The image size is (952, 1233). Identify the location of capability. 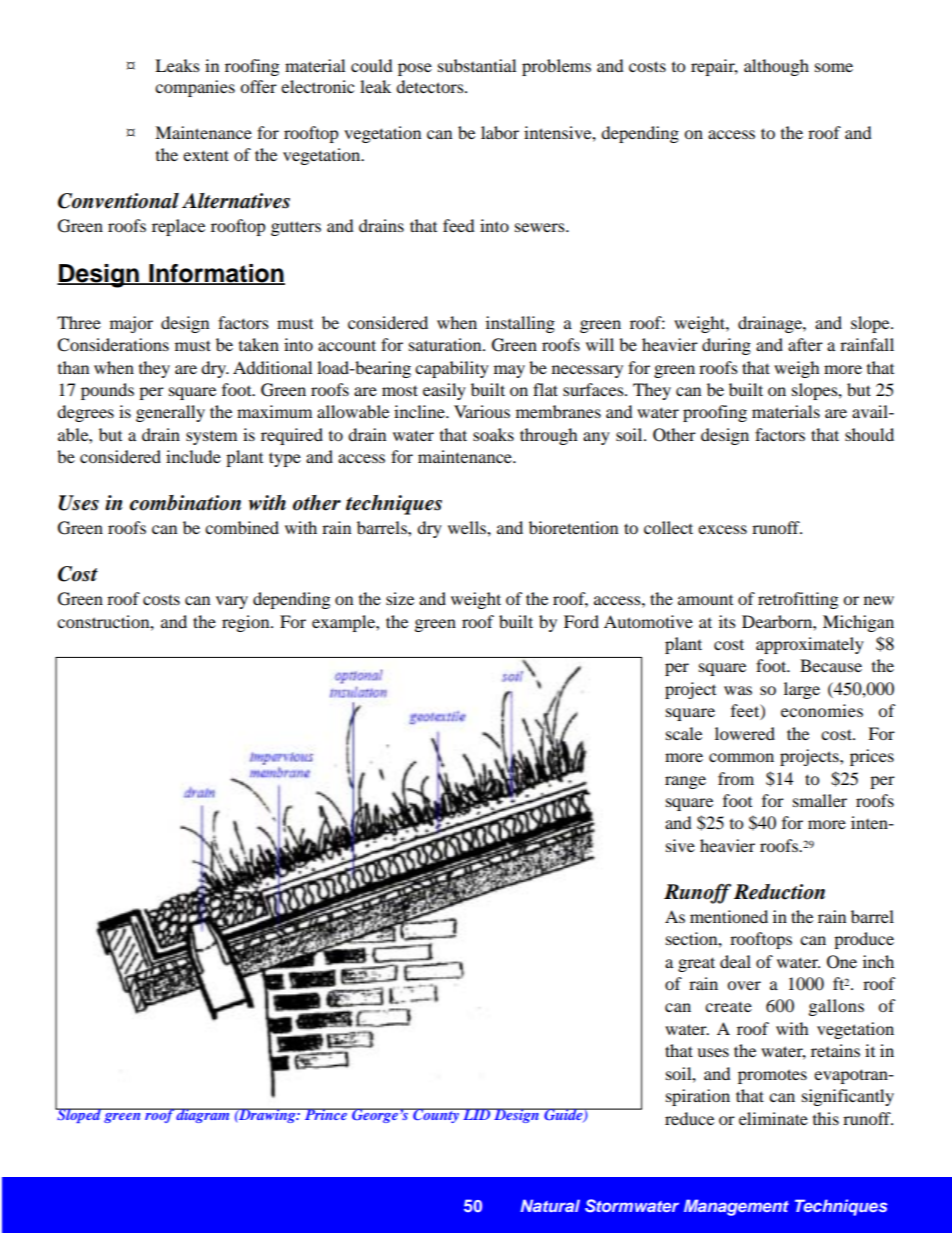
(452, 369).
